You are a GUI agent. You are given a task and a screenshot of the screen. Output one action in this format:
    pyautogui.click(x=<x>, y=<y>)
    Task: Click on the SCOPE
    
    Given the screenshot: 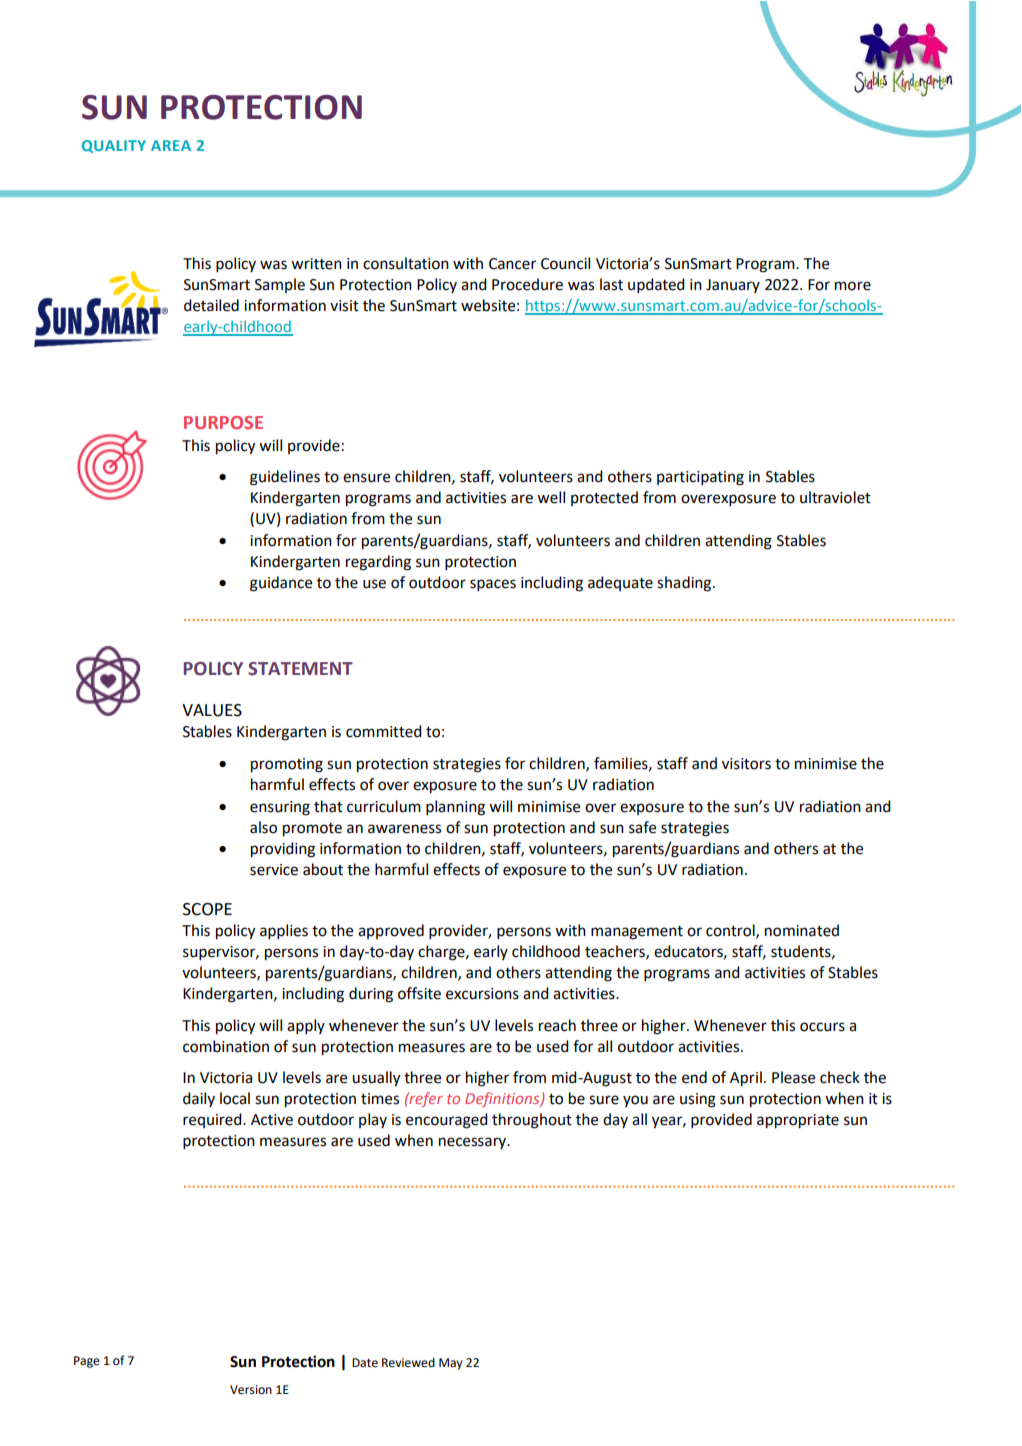 What is the action you would take?
    pyautogui.click(x=207, y=909)
